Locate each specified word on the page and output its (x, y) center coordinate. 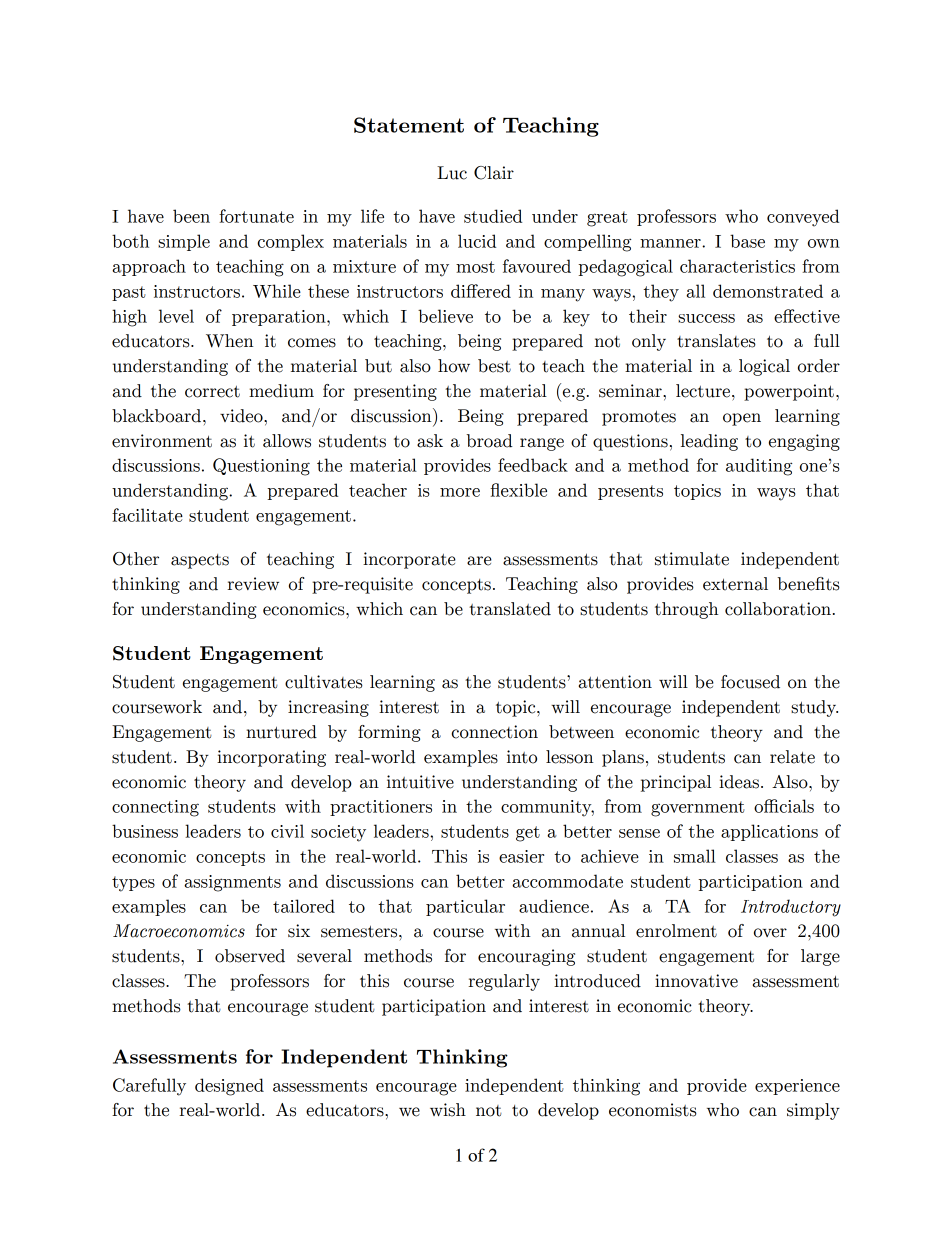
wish (448, 1110)
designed (229, 1087)
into (522, 757)
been (191, 216)
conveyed (803, 218)
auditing (759, 467)
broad (489, 441)
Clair (494, 173)
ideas (739, 782)
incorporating (271, 758)
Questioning (261, 467)
